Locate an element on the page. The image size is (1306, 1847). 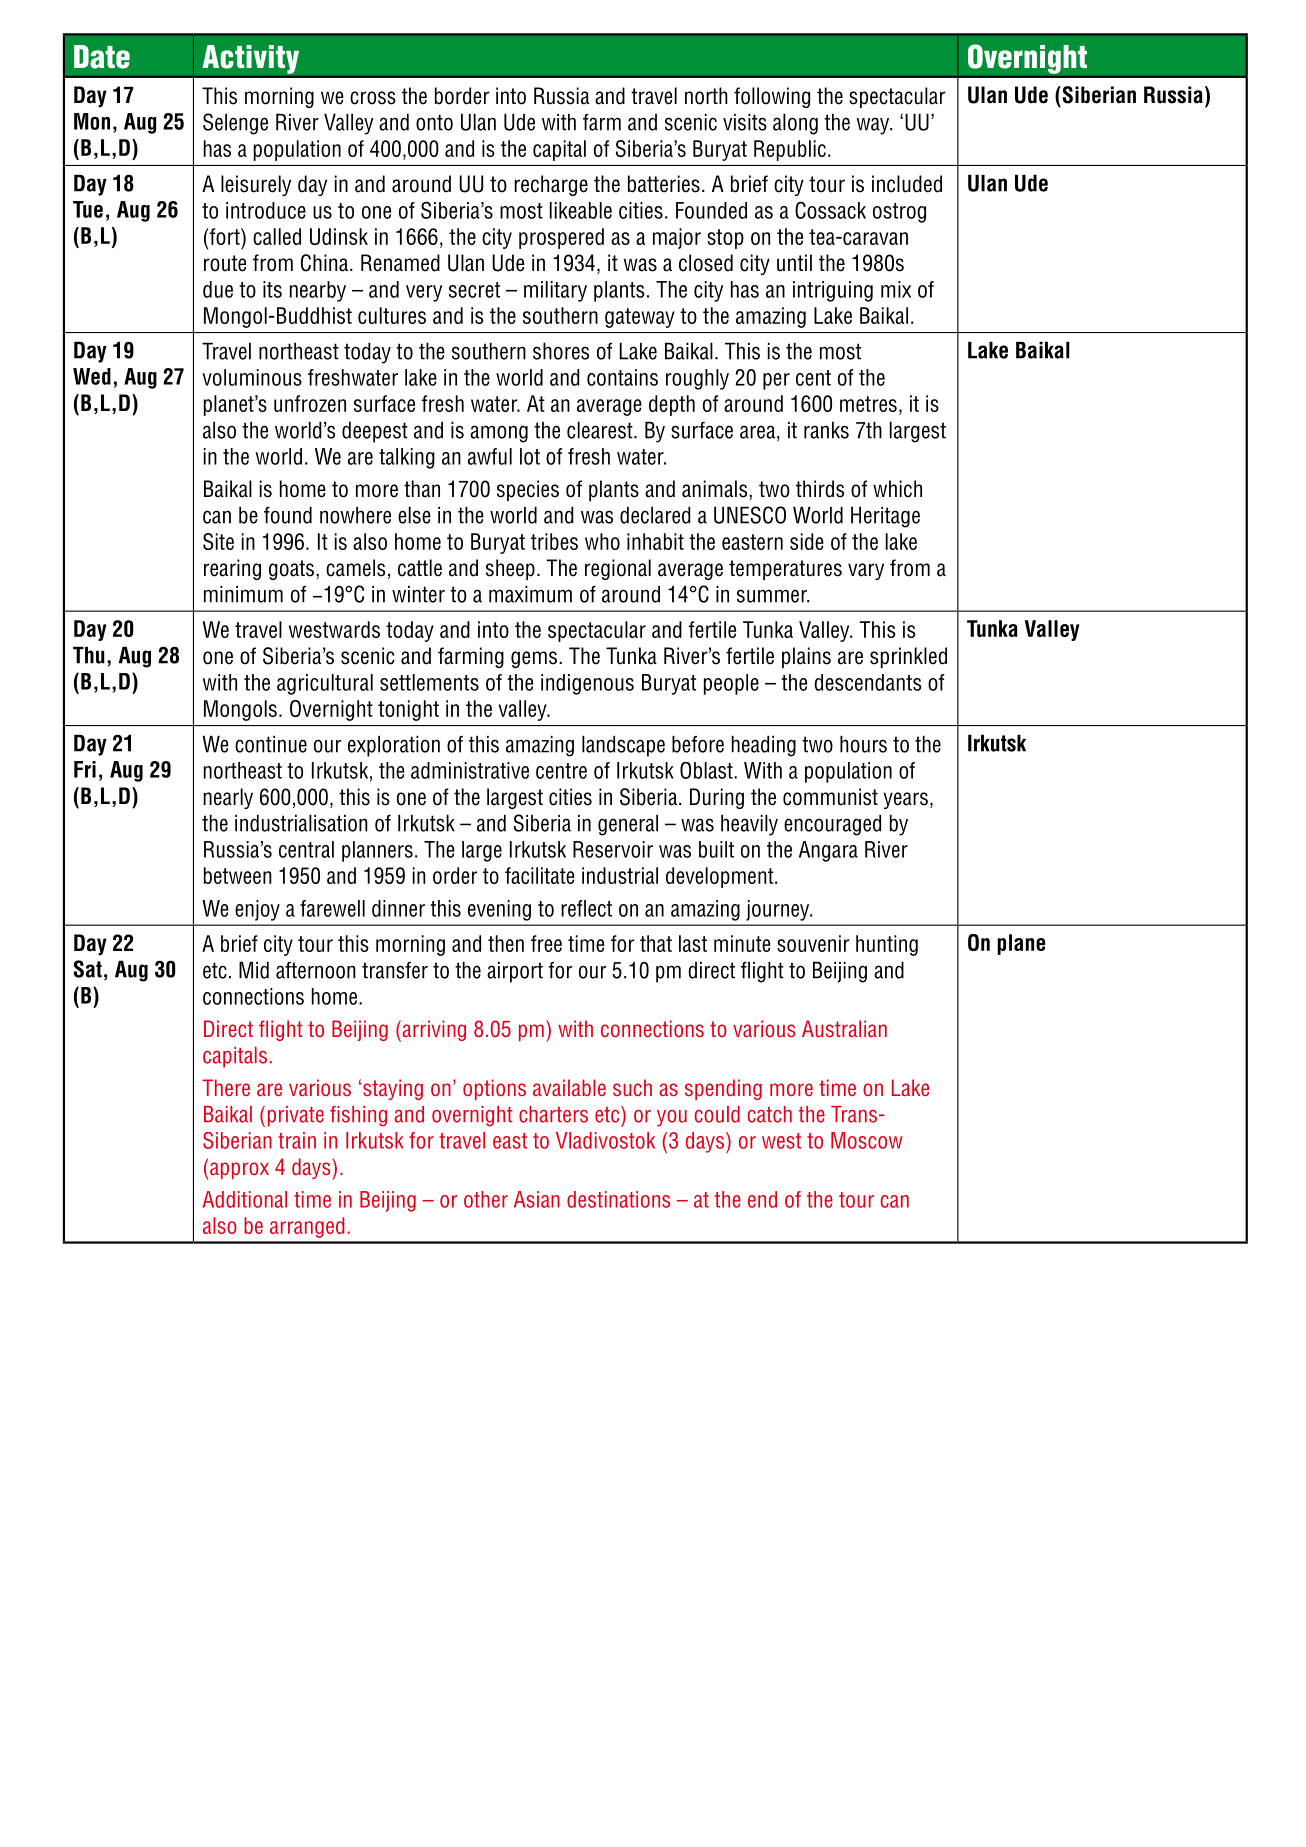
Mid is located at coordinates (254, 970).
